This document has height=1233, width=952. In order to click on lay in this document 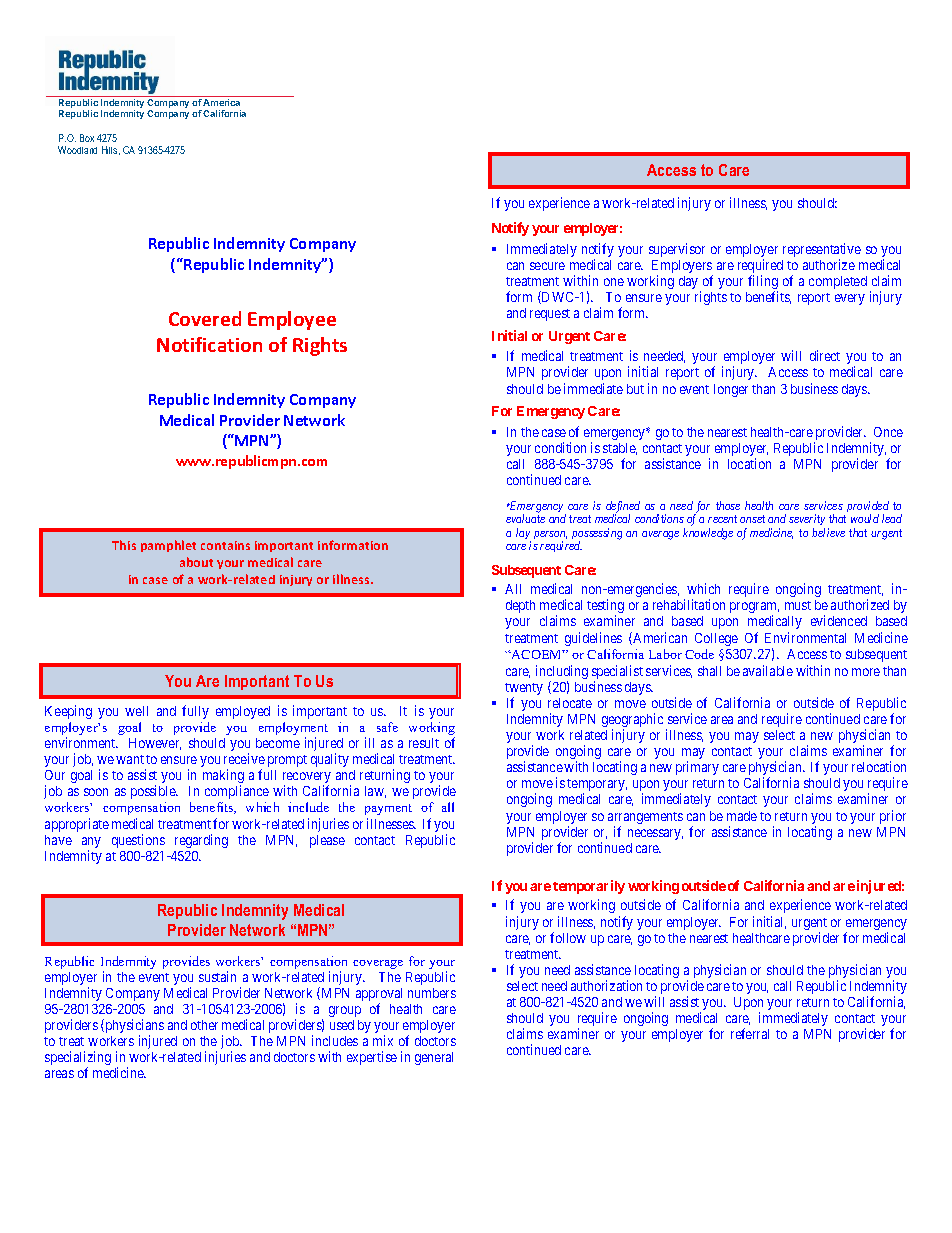, I will do `click(523, 535)`.
